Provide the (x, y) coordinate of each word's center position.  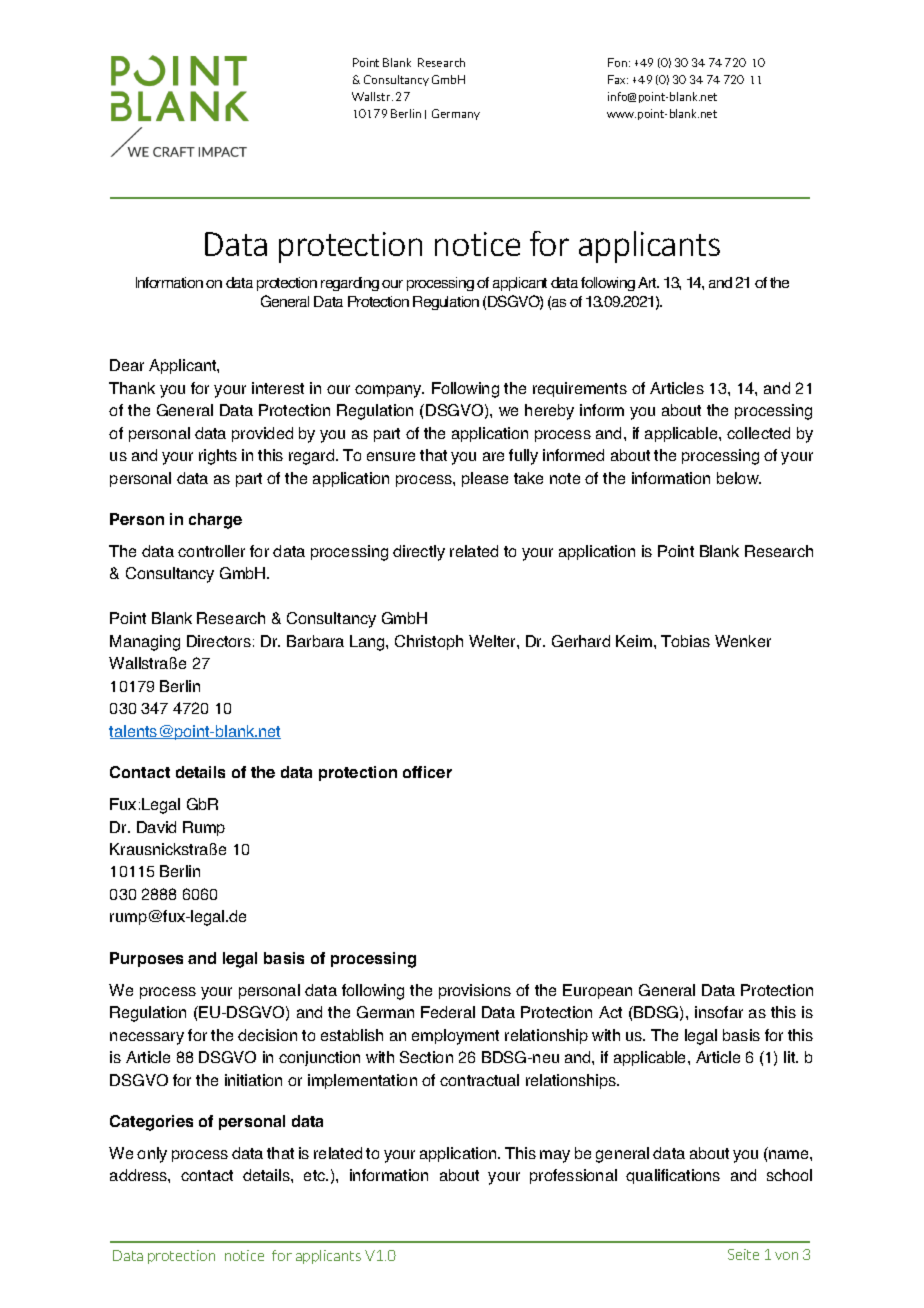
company (389, 391)
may (555, 1156)
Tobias (685, 641)
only (152, 1155)
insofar (719, 1012)
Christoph (429, 642)
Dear (127, 365)
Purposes (146, 959)
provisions (475, 991)
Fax (618, 79)
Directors (219, 641)
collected (758, 433)
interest (278, 388)
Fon (619, 62)
